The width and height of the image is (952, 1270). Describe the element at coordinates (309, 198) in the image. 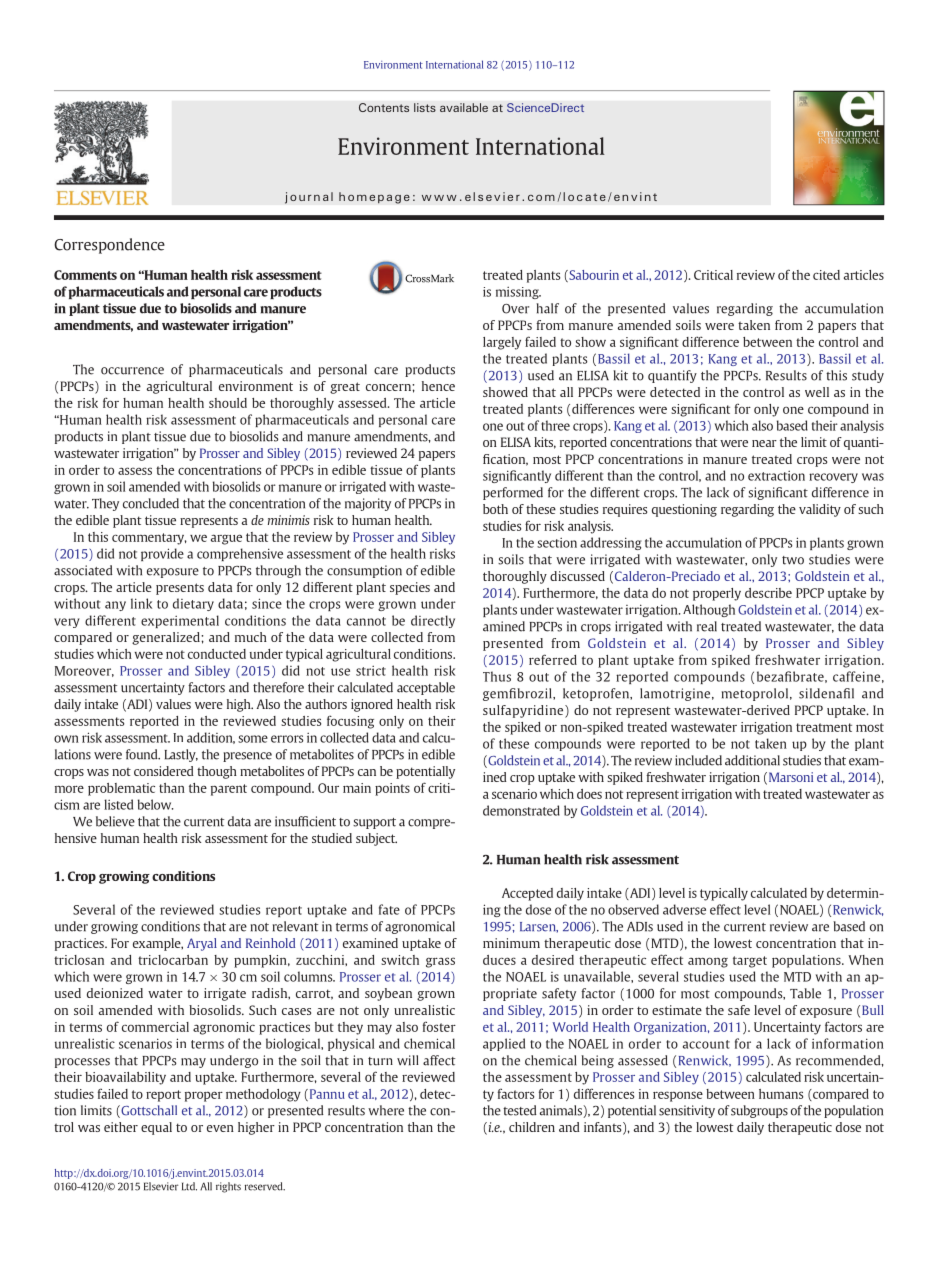

I see `journal` at that location.
